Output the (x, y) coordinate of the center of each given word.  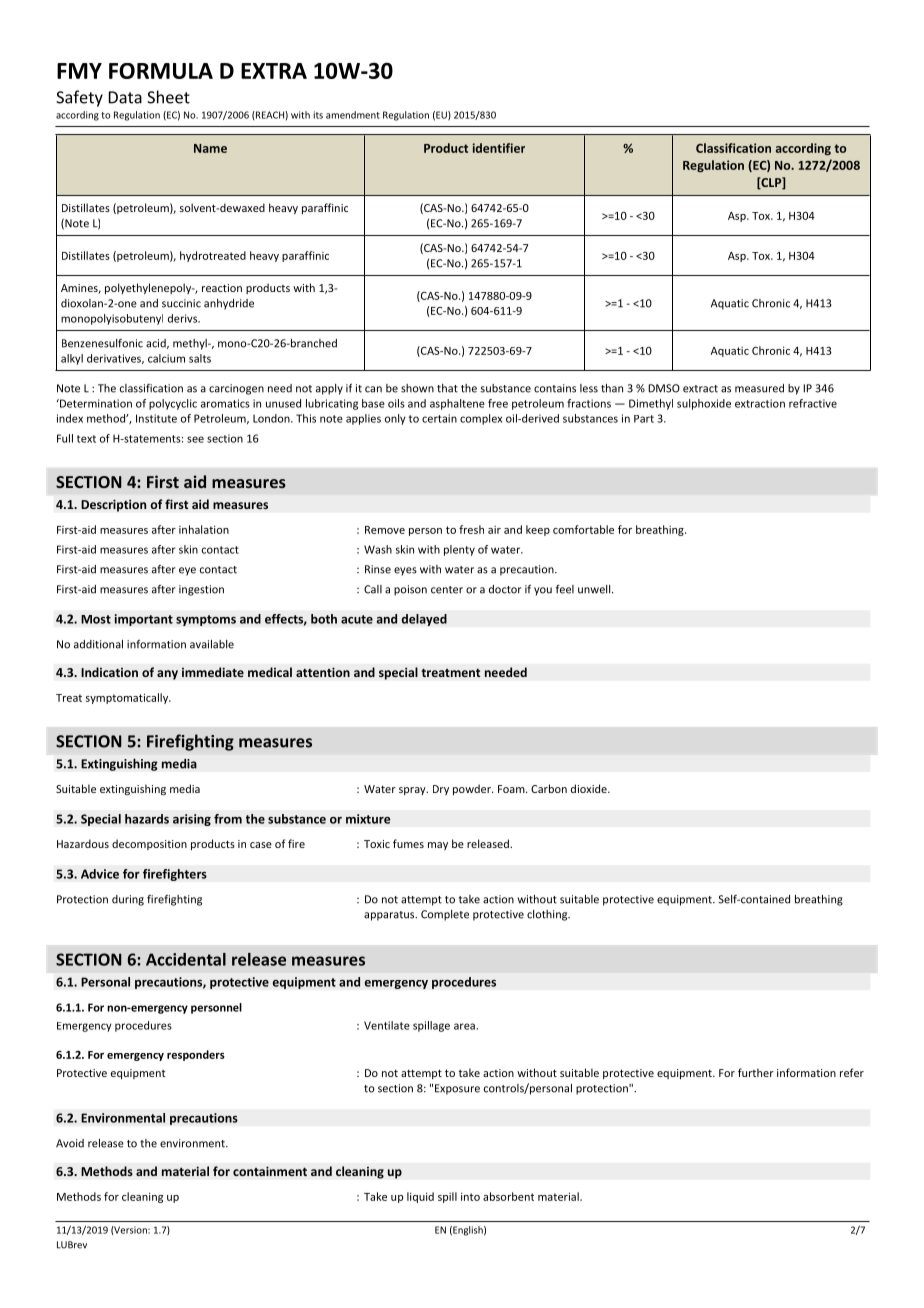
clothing (548, 915)
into (470, 1196)
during (128, 900)
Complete (445, 915)
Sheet (168, 97)
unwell (595, 589)
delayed (424, 620)
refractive (813, 403)
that (447, 388)
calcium (166, 358)
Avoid (70, 1143)
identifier (498, 148)
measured (759, 388)
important (143, 620)
